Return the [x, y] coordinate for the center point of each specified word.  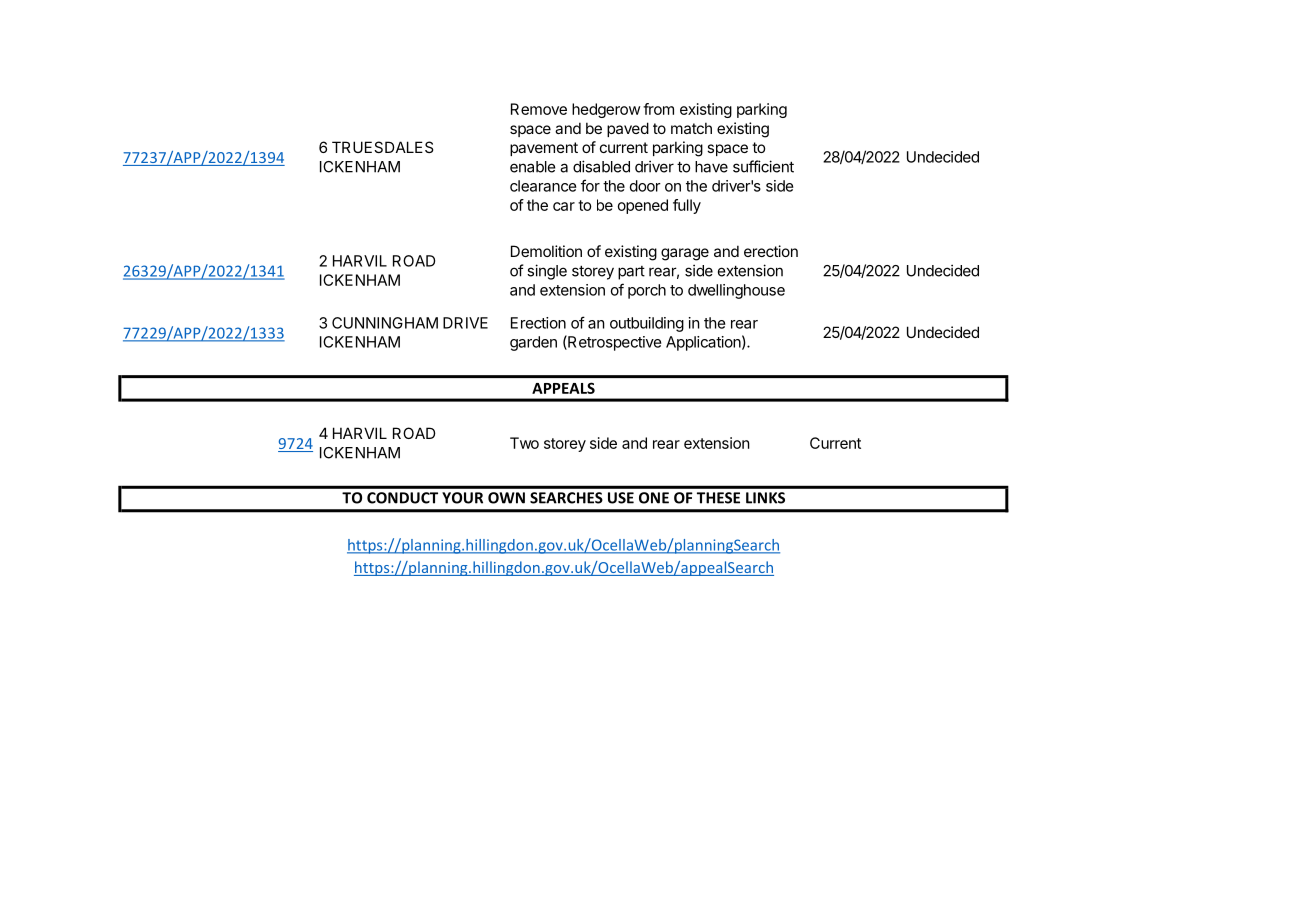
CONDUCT [402, 498]
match [691, 128]
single [547, 272]
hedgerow [606, 110]
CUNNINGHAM [385, 323]
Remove [539, 109]
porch [647, 291]
